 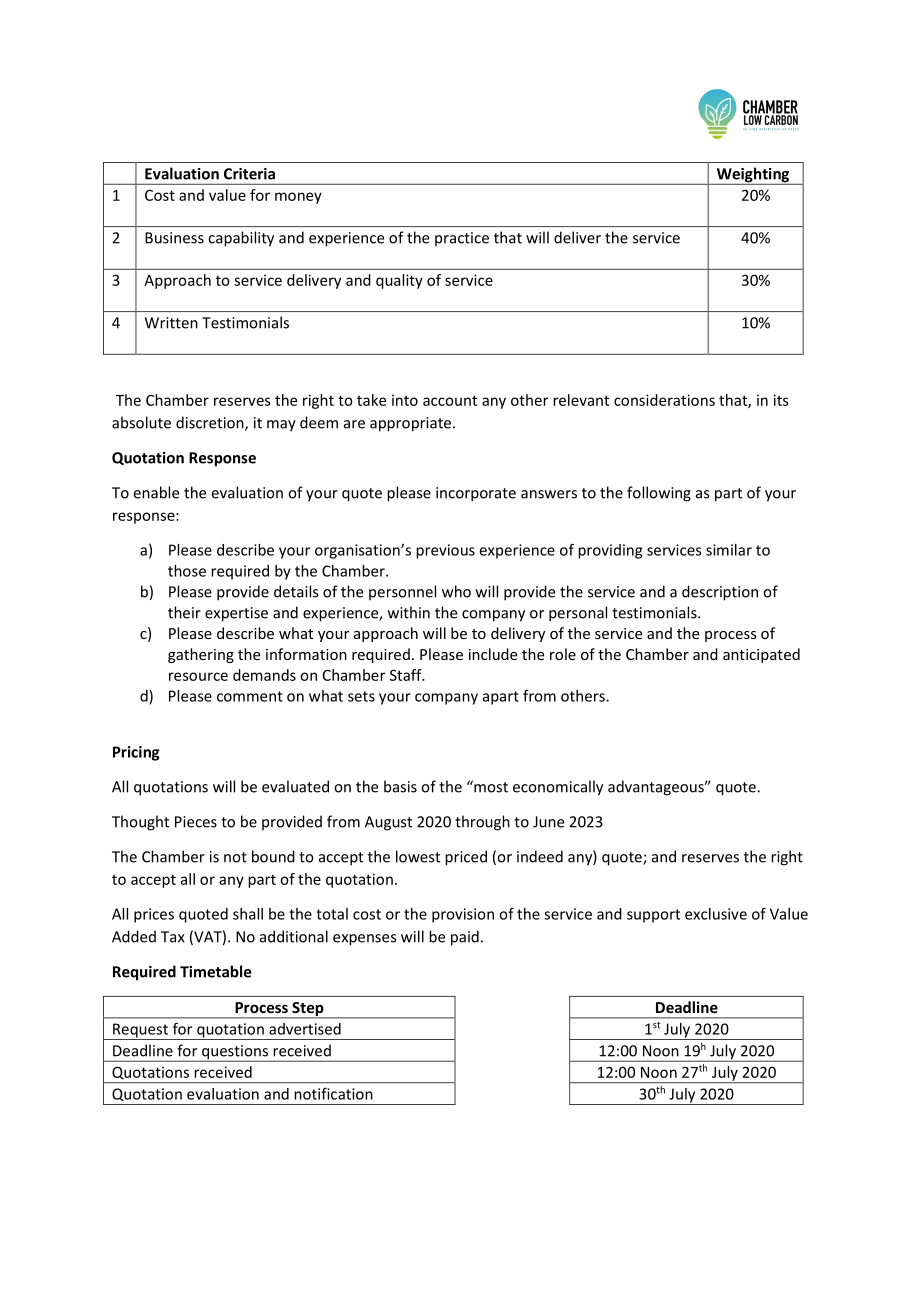 What do you see at coordinates (664, 400) in the document?
I see `considerations` at bounding box center [664, 400].
